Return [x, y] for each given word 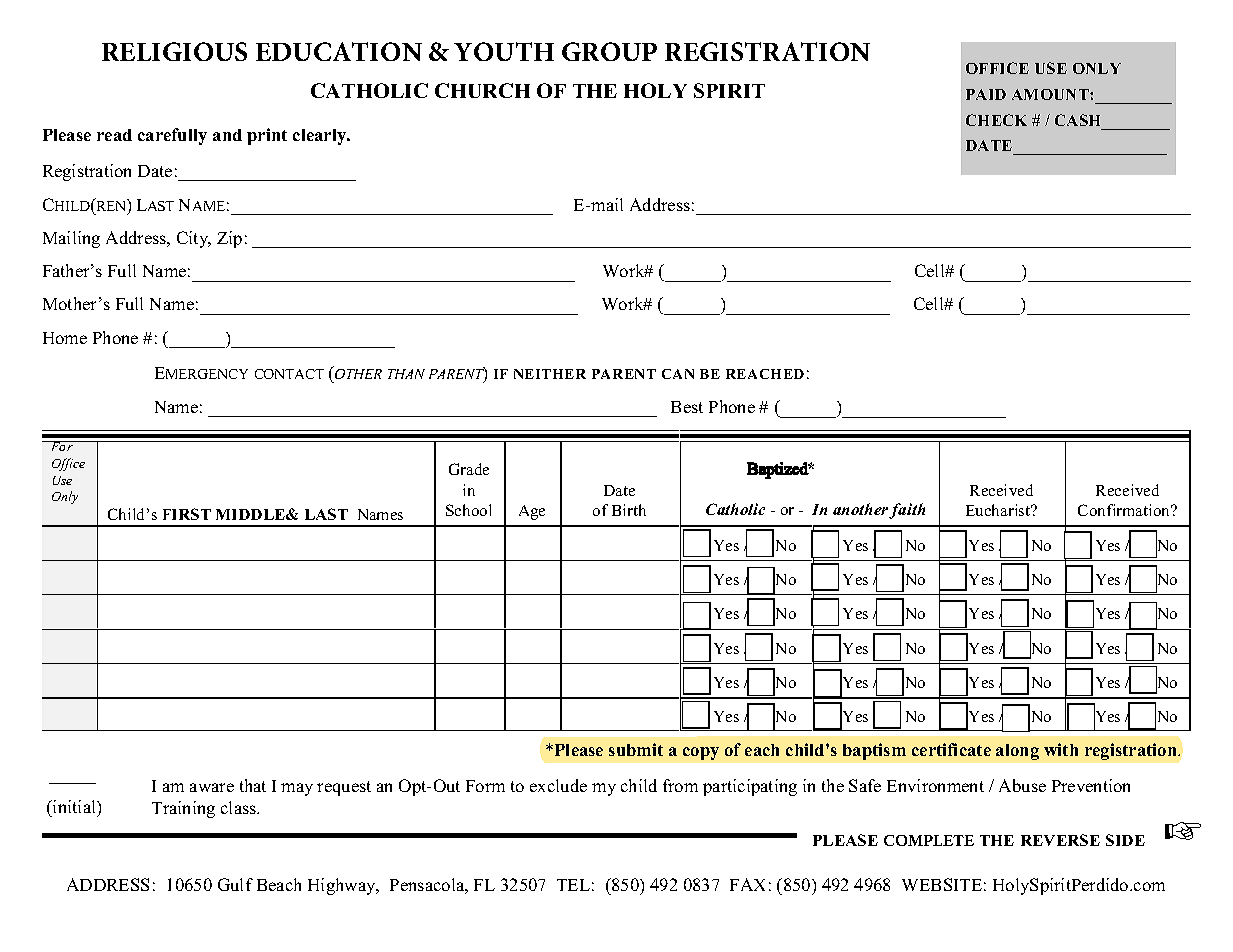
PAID [986, 94]
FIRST [187, 514]
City [194, 239]
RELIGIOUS [174, 51]
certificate [951, 749]
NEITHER [550, 374]
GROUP [609, 51]
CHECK [996, 120]
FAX [747, 884]
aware [212, 787]
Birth [629, 510]
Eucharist [999, 510]
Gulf [235, 884]
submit [636, 749]
